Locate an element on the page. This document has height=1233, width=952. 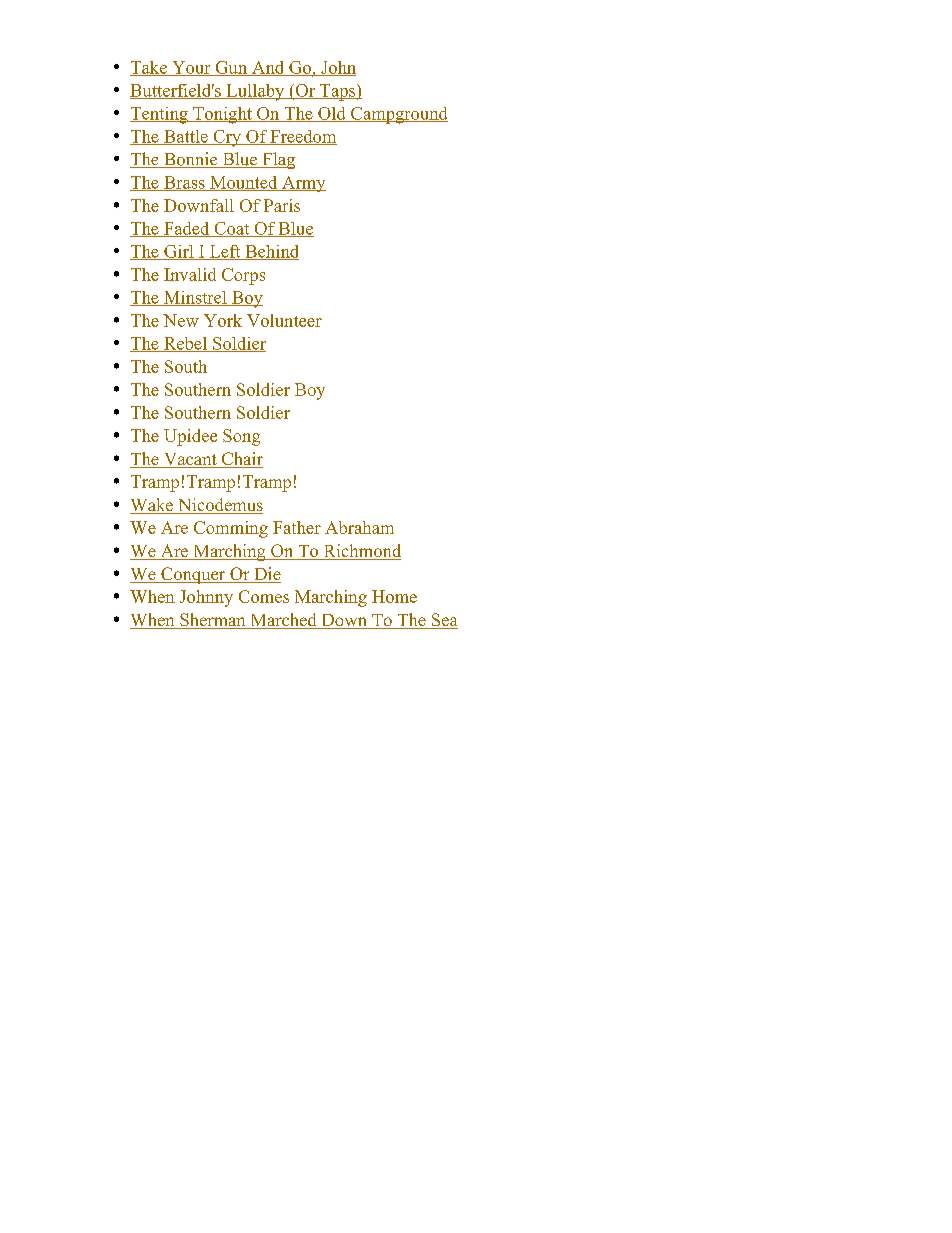
Your is located at coordinates (191, 68).
